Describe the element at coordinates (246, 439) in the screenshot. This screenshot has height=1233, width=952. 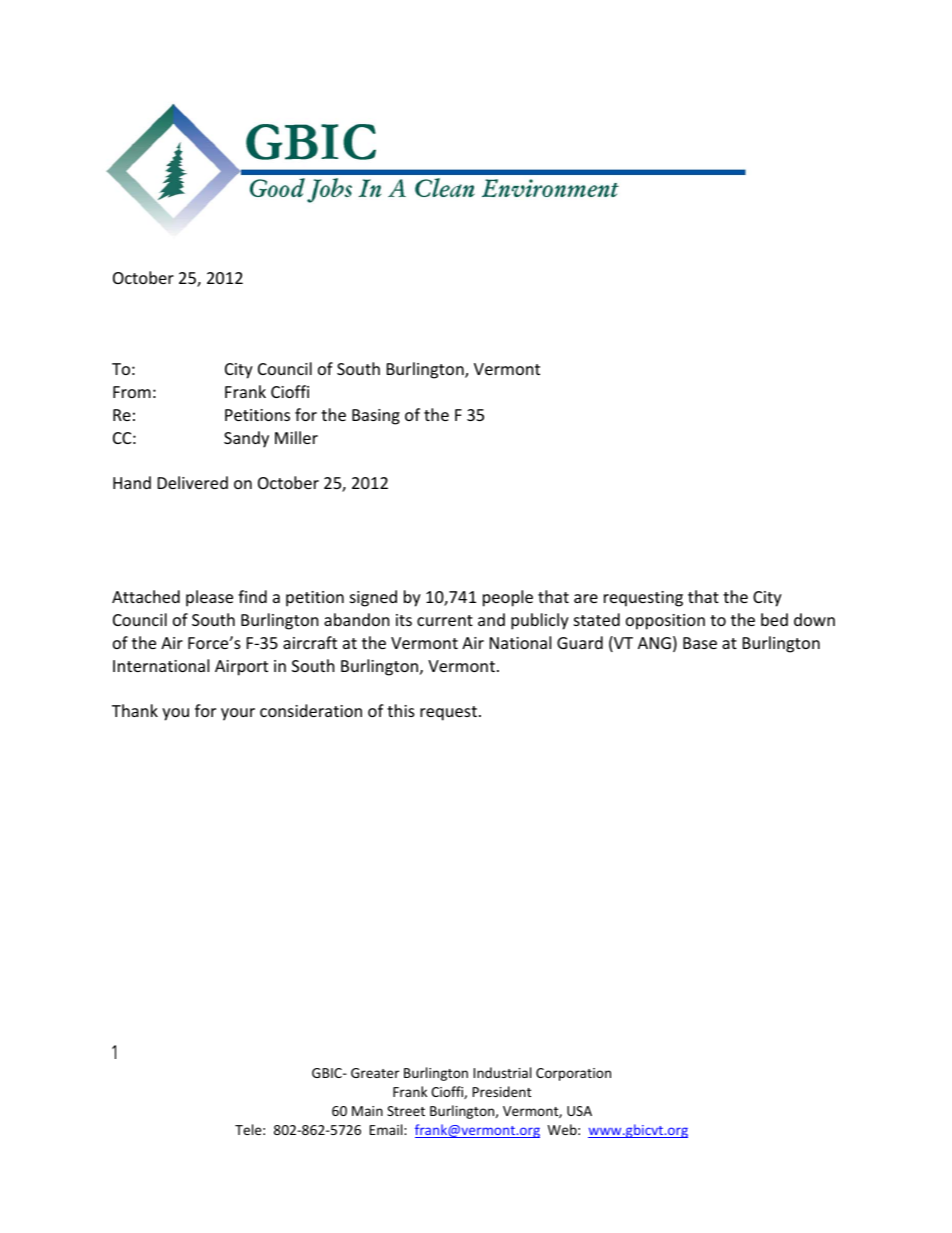
I see `Sandy` at that location.
